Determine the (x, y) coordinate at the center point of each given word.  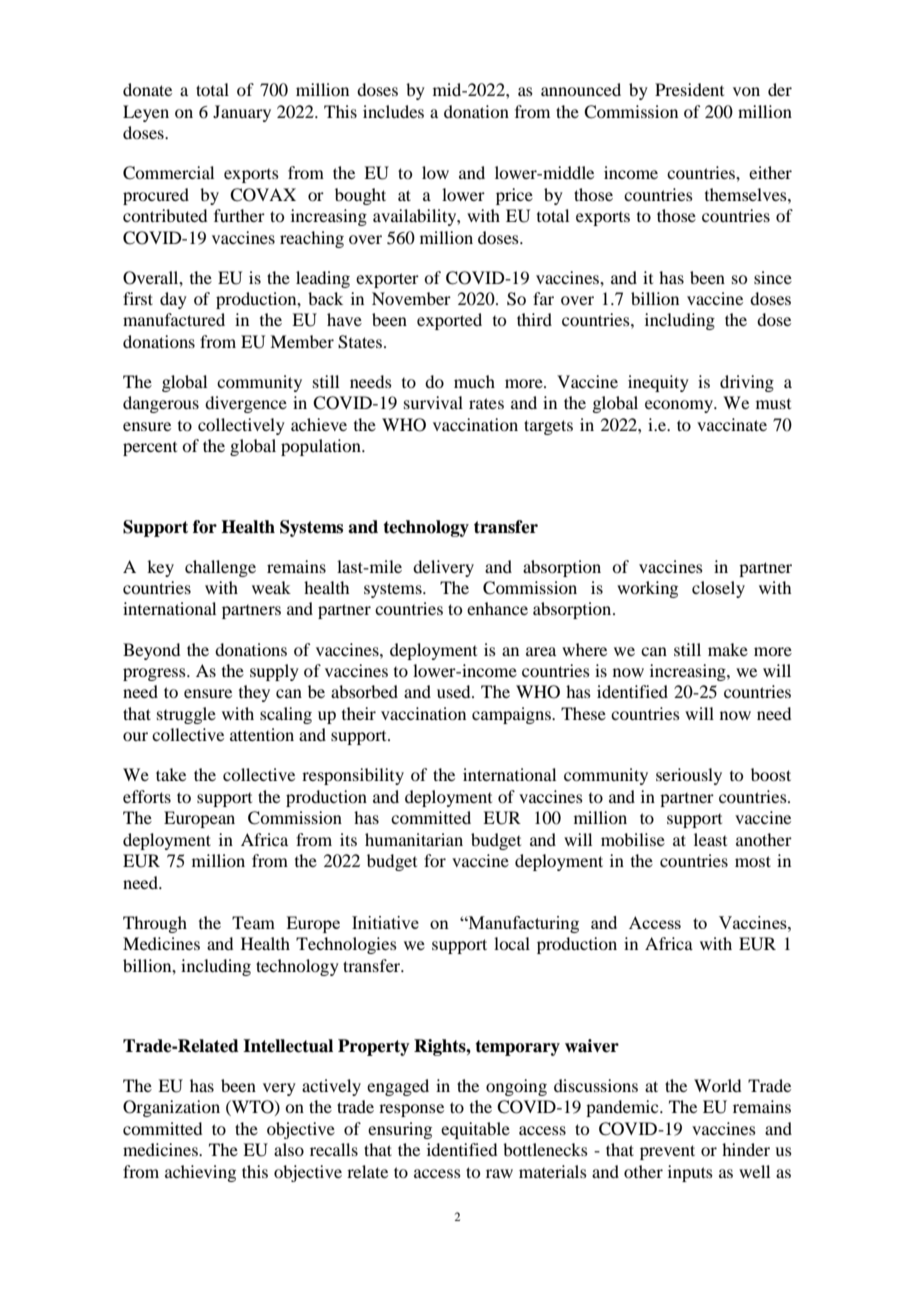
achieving (200, 1173)
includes (393, 111)
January (242, 113)
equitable (475, 1130)
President (689, 89)
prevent (667, 1152)
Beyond (151, 651)
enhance (497, 608)
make (728, 649)
